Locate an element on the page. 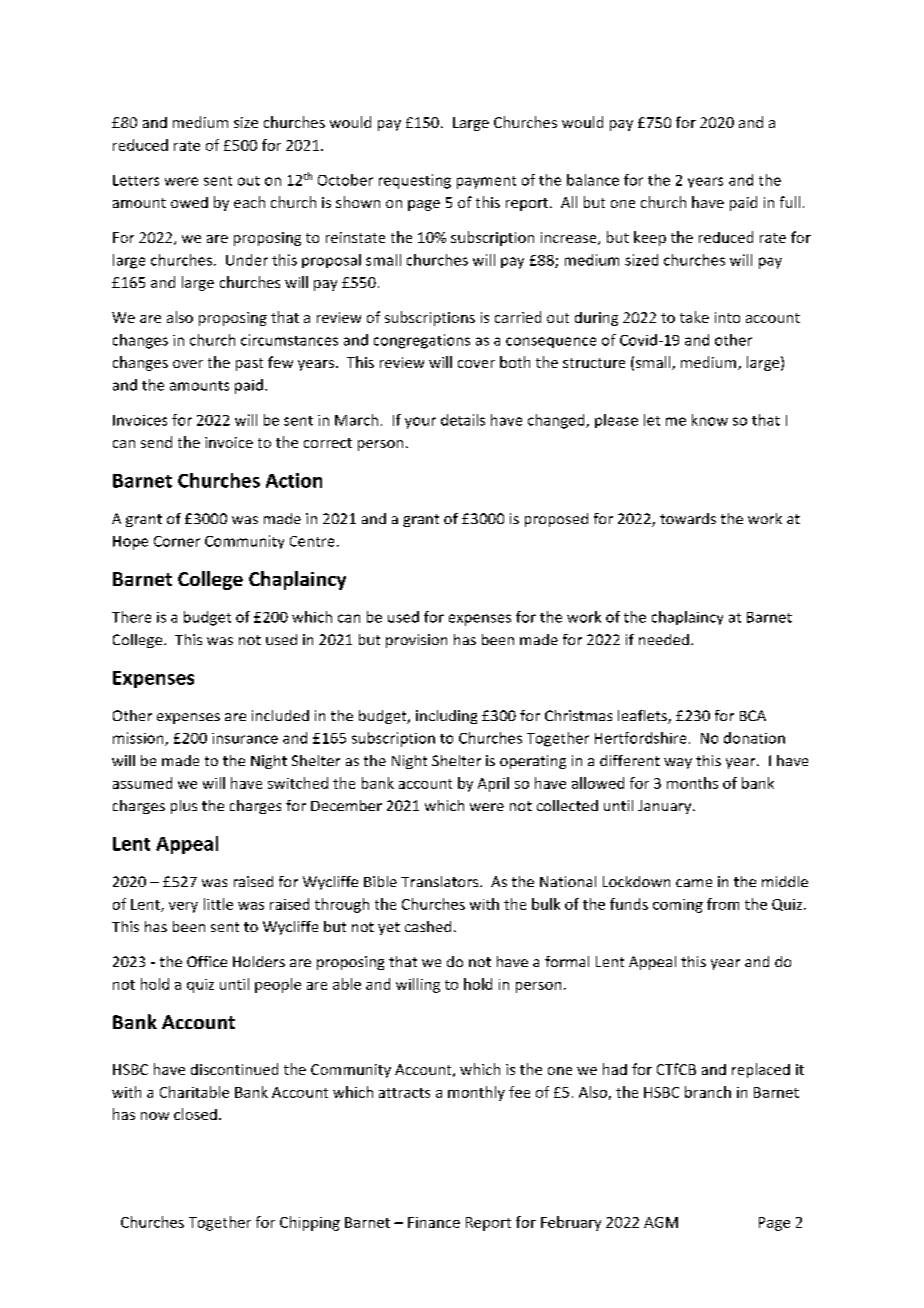 The width and height of the page is (924, 1308). cashed is located at coordinates (428, 926).
